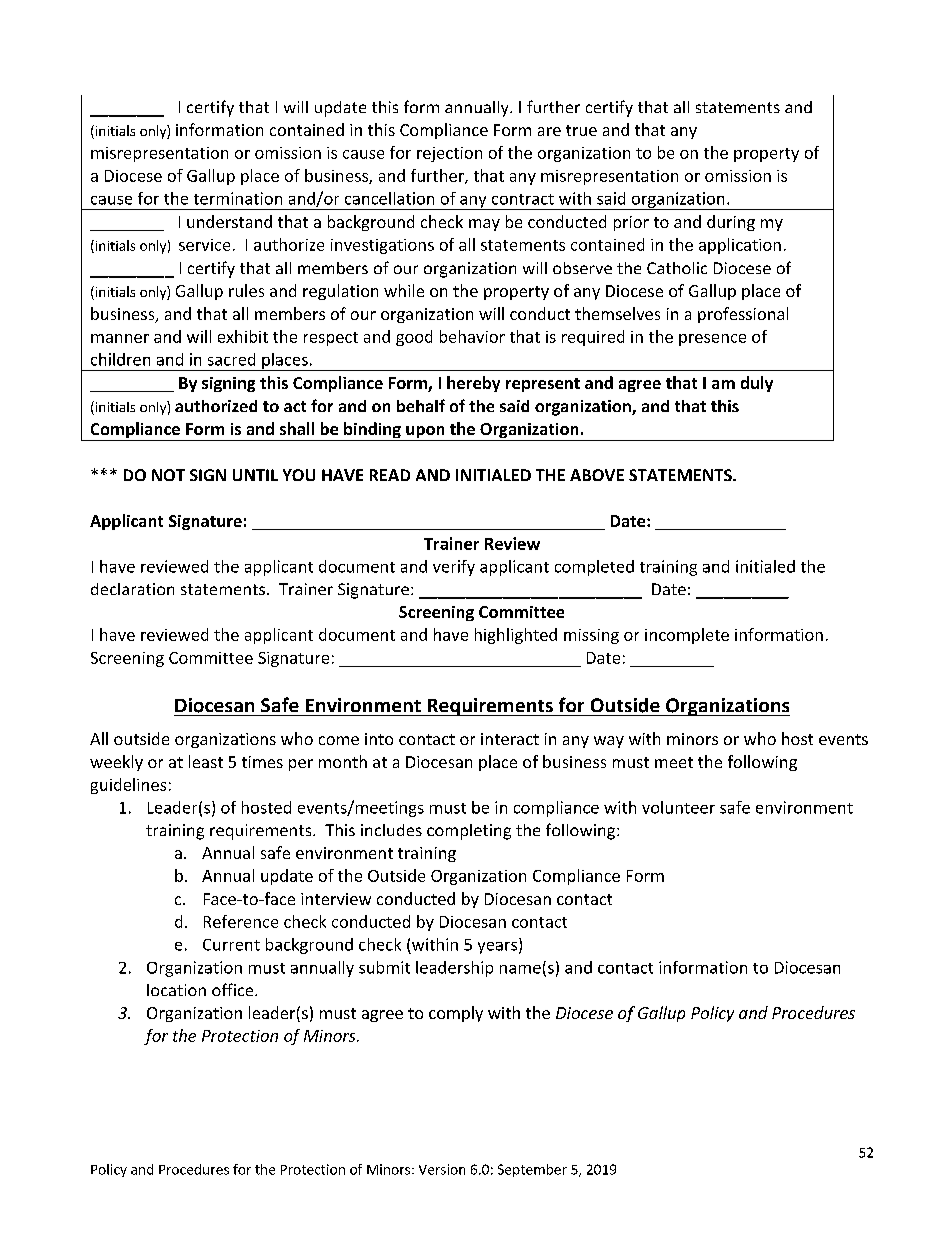 The width and height of the document is (952, 1233). I want to click on completing, so click(469, 832).
